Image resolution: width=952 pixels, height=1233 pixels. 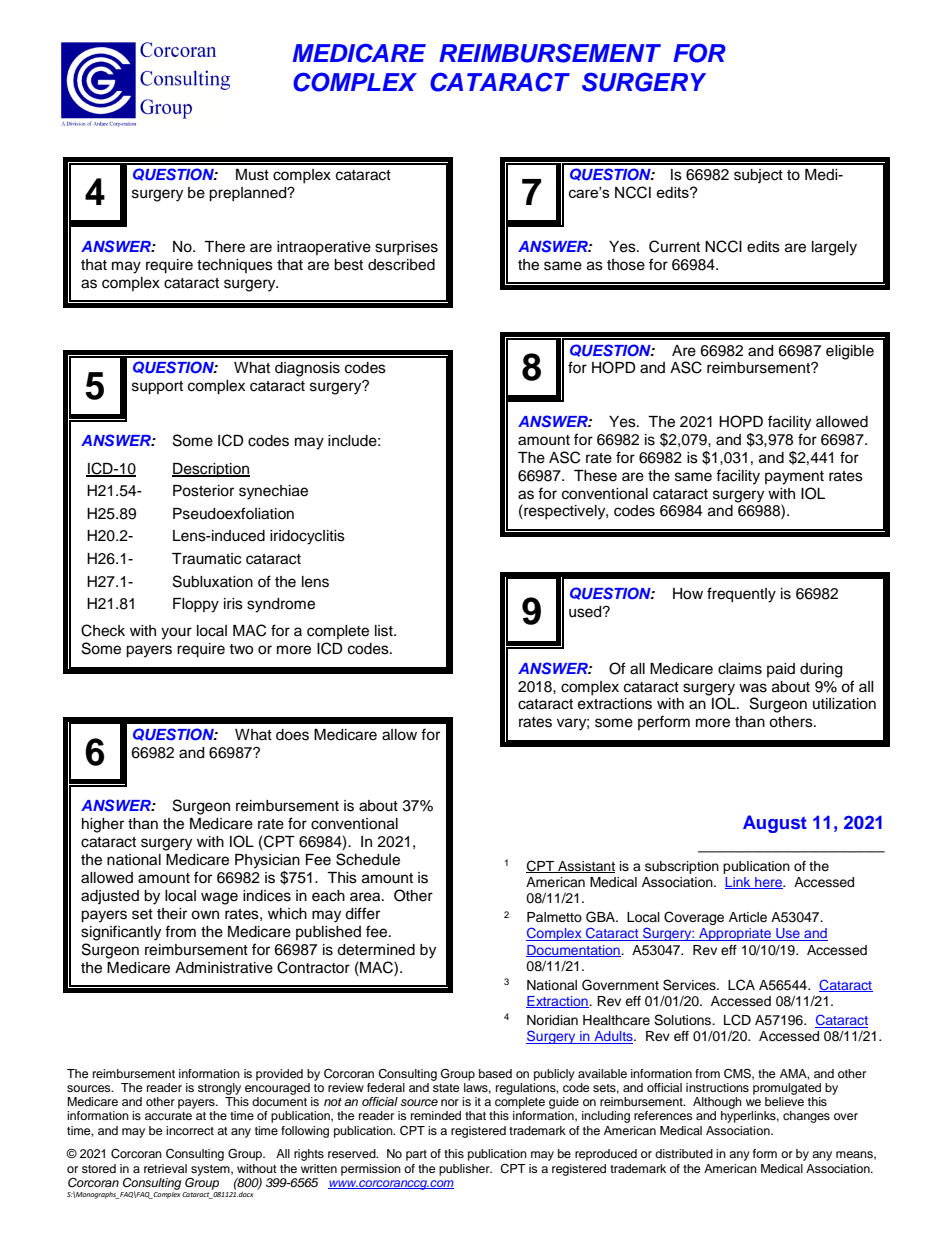 I want to click on claims, so click(x=740, y=669).
